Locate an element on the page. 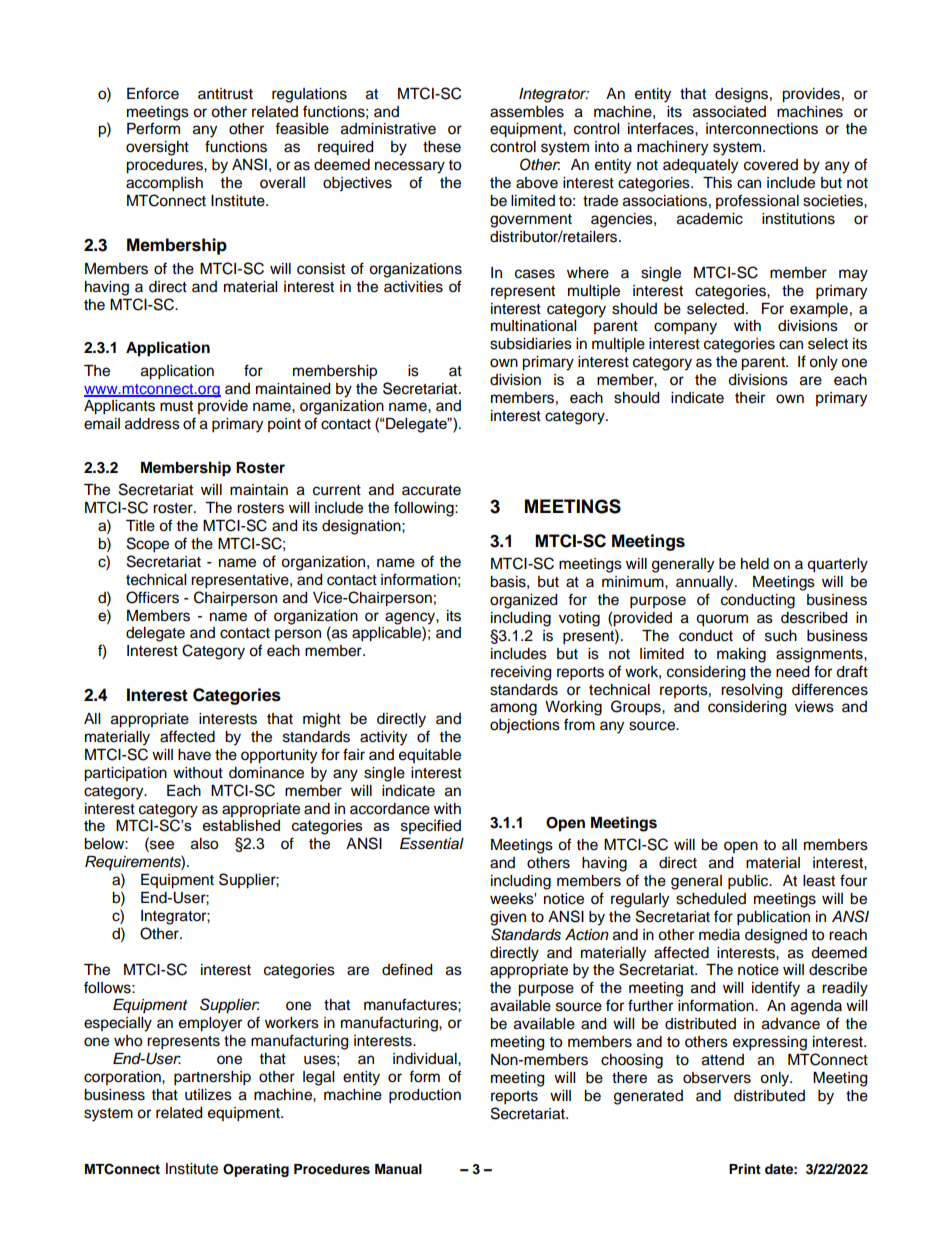  specified is located at coordinates (431, 826).
